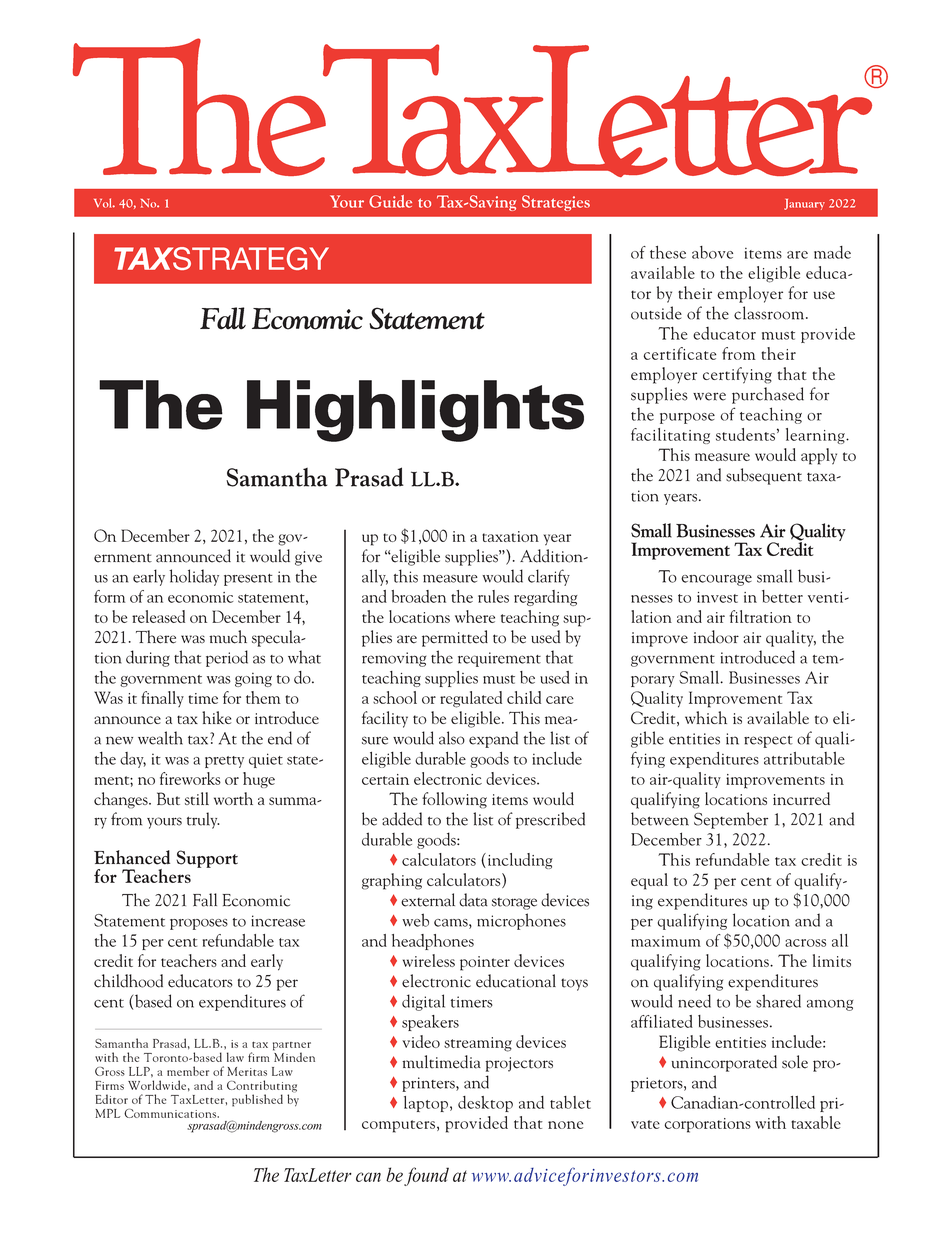  What do you see at coordinates (485, 963) in the page?
I see `pointer` at bounding box center [485, 963].
